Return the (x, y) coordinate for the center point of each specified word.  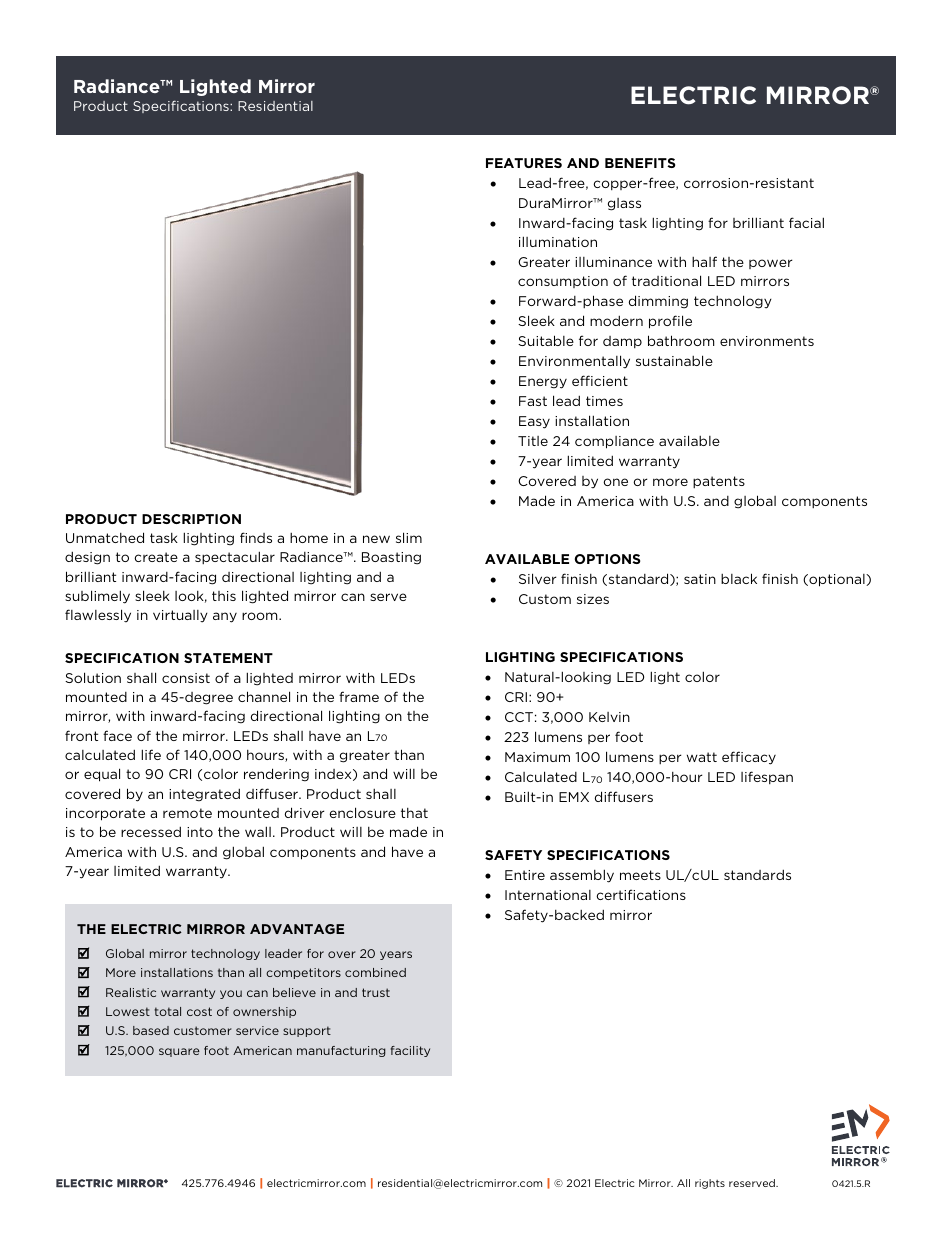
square (179, 1052)
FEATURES (524, 163)
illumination (558, 241)
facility (410, 1051)
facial (806, 222)
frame (359, 696)
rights (710, 1184)
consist (186, 678)
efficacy (749, 758)
